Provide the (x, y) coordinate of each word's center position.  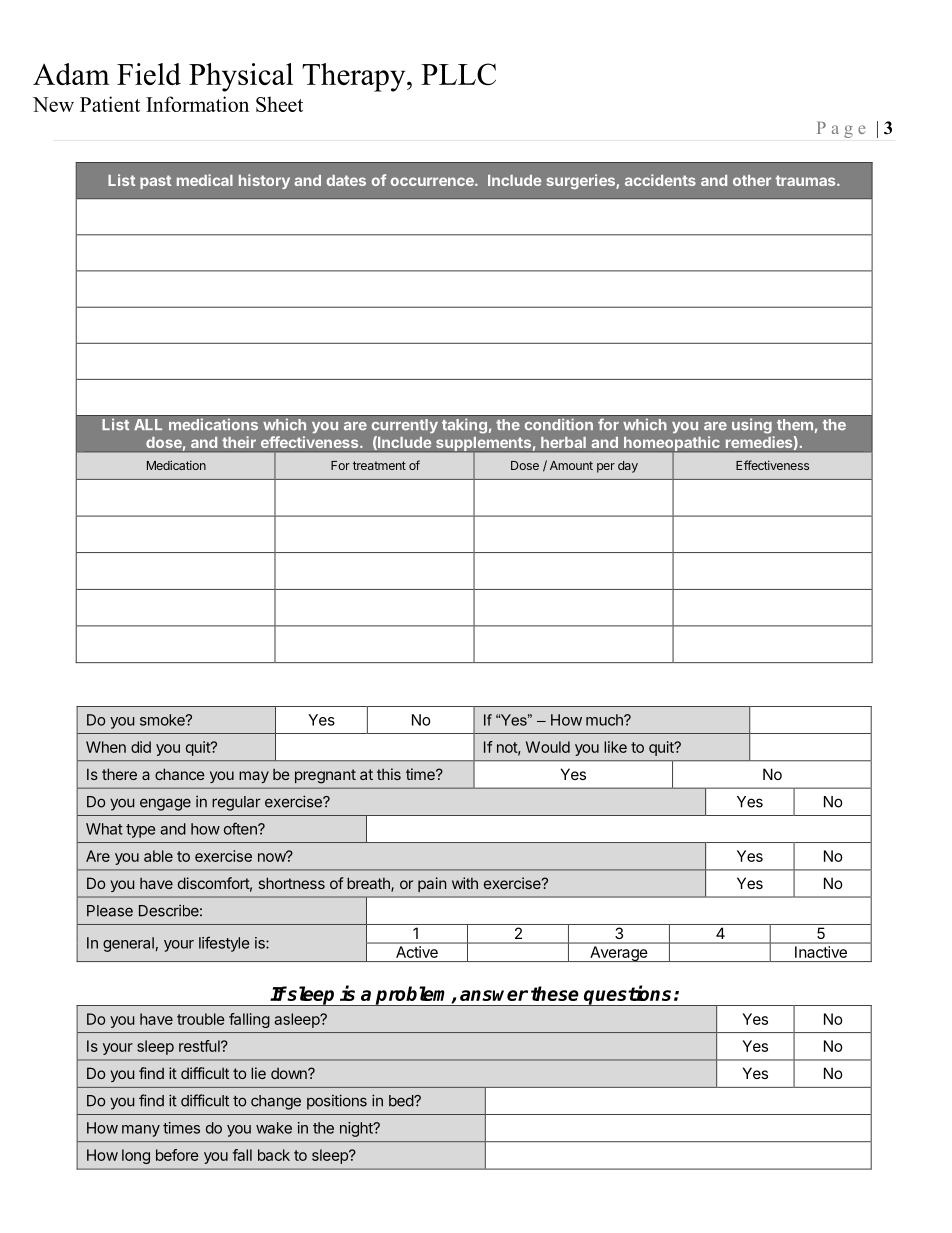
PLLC (458, 74)
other (752, 180)
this (389, 774)
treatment (379, 465)
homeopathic (672, 445)
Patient (110, 104)
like (615, 747)
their (239, 442)
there (119, 774)
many (141, 1131)
